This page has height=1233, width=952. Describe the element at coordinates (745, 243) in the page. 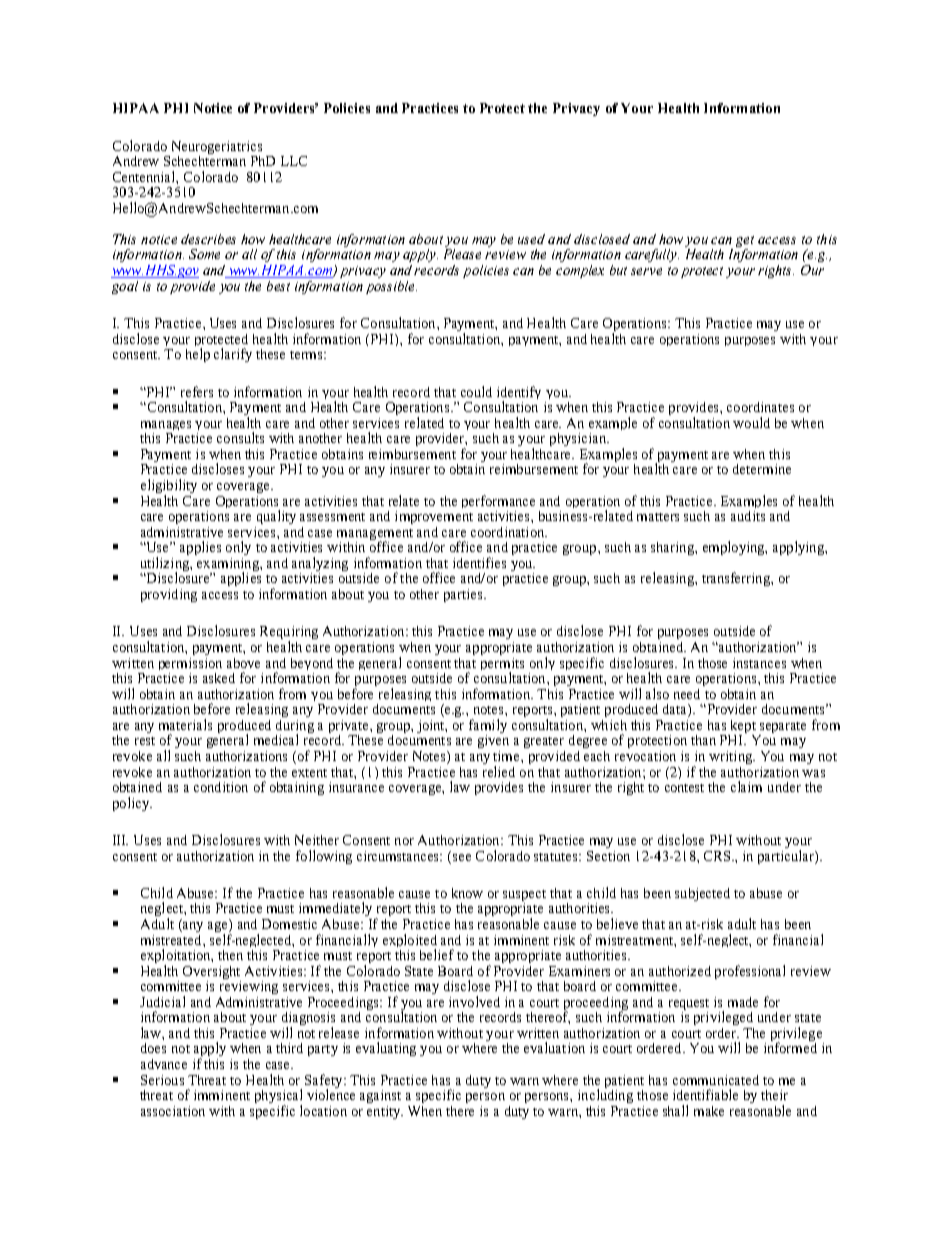

I see `get` at that location.
